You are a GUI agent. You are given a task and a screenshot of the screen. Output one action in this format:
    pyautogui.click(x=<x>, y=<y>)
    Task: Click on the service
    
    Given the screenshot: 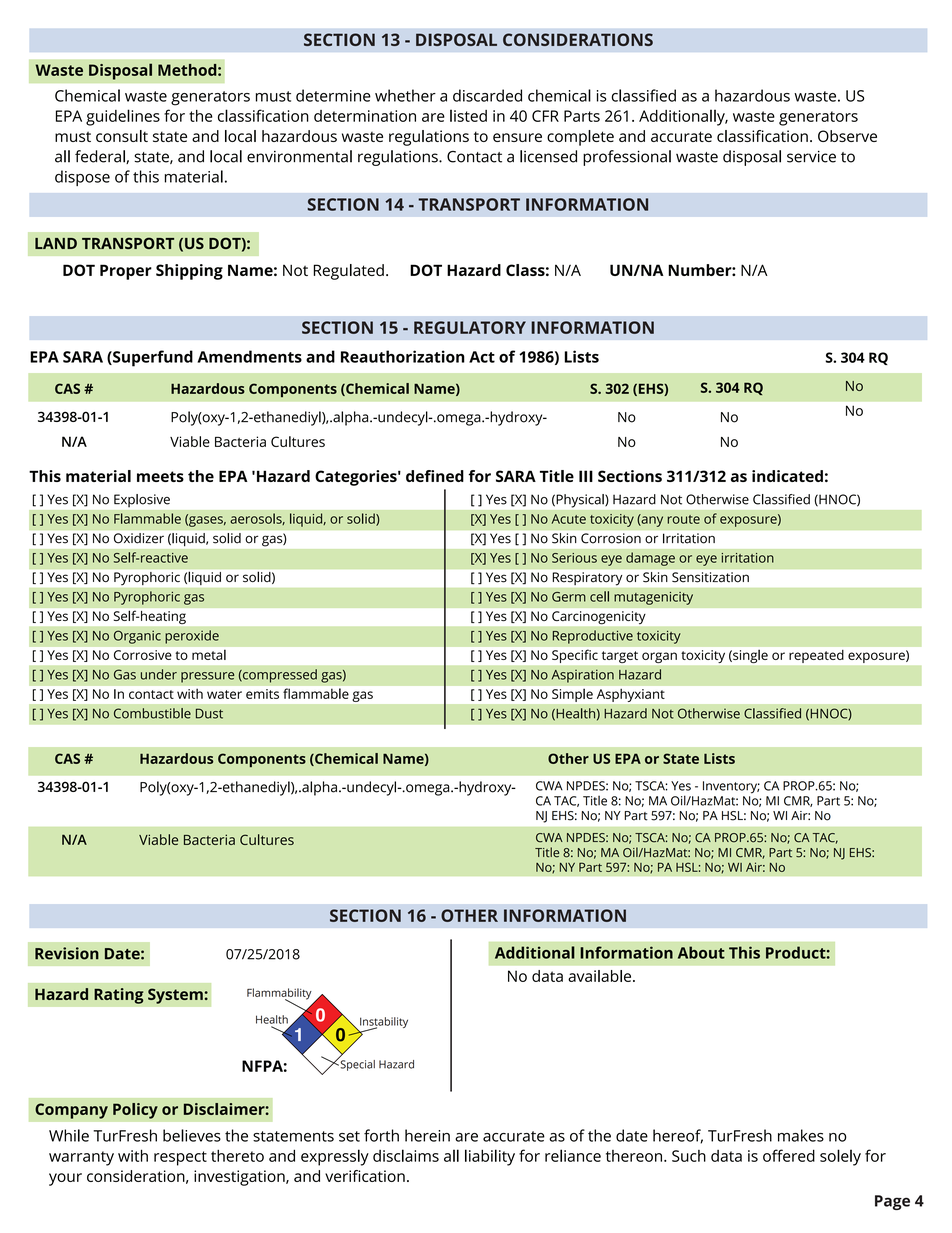 What is the action you would take?
    pyautogui.click(x=811, y=156)
